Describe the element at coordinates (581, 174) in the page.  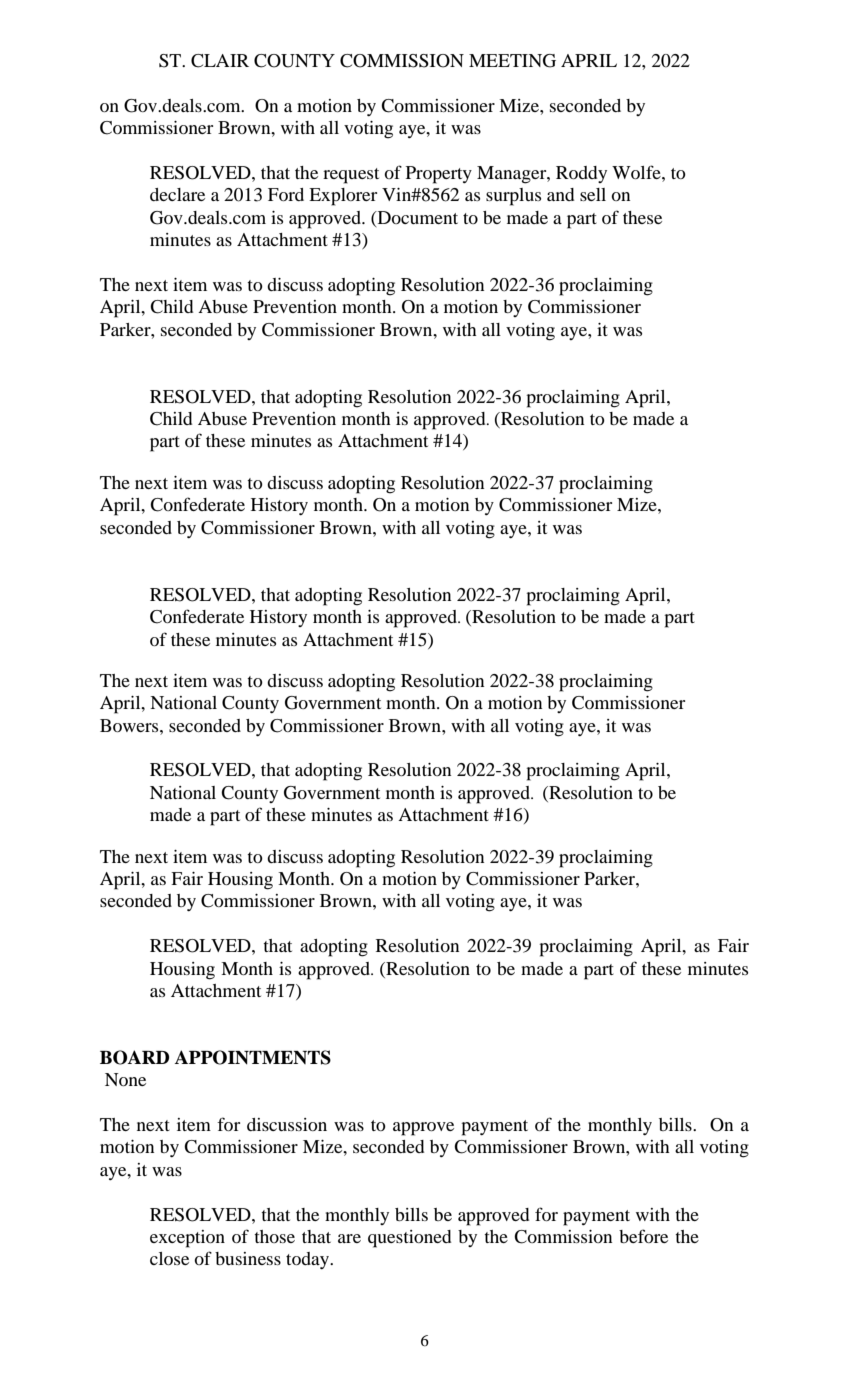
I see `Roddy` at that location.
